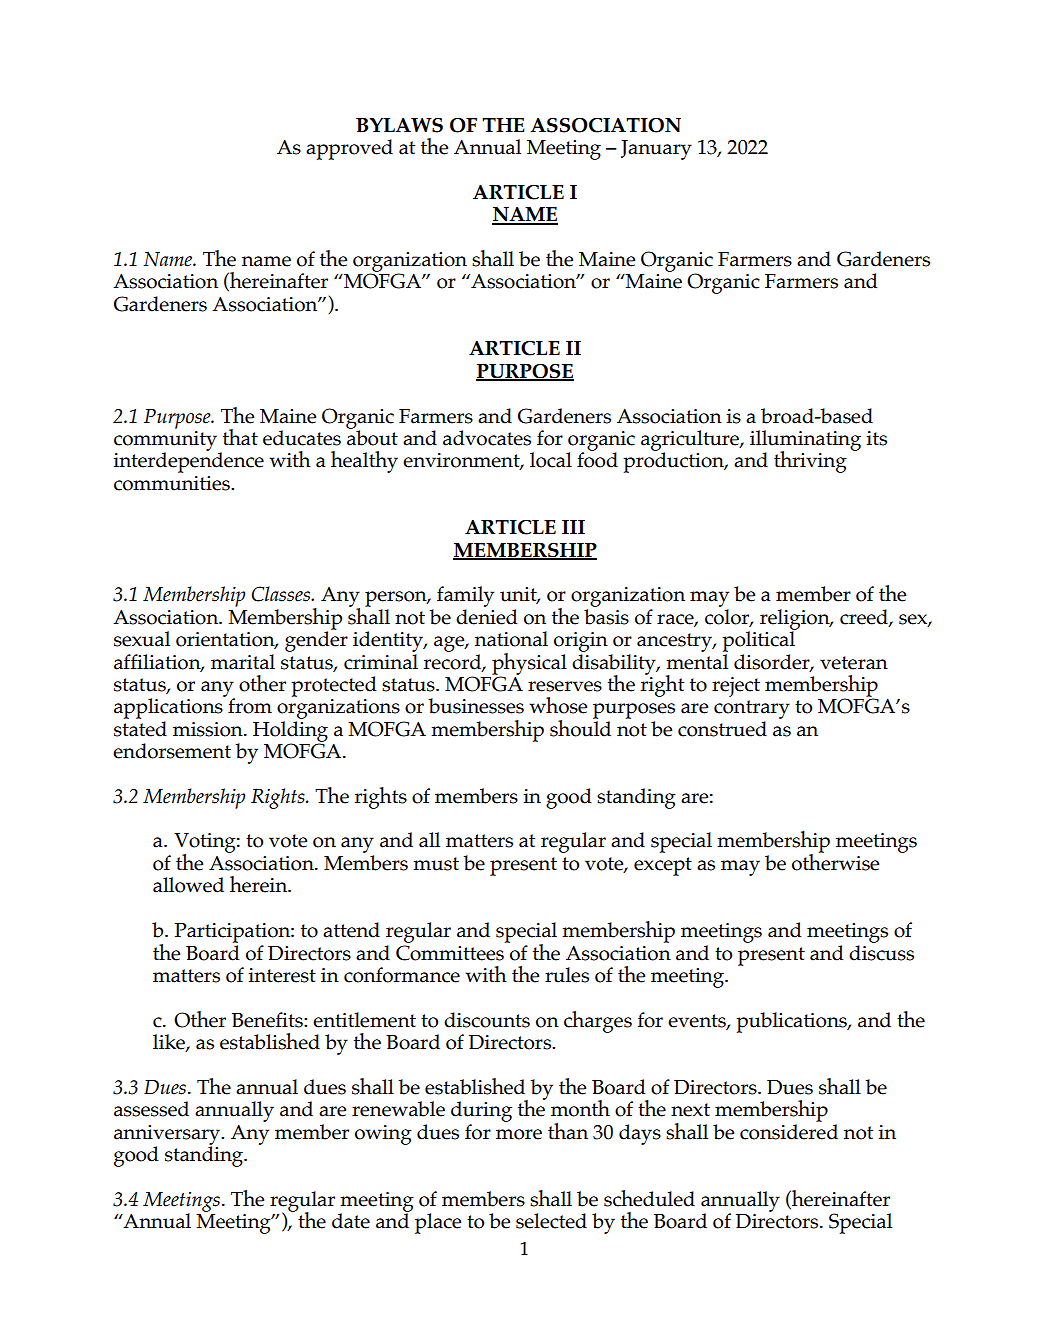 The image size is (1037, 1342). What do you see at coordinates (243, 662) in the page?
I see `marital` at bounding box center [243, 662].
